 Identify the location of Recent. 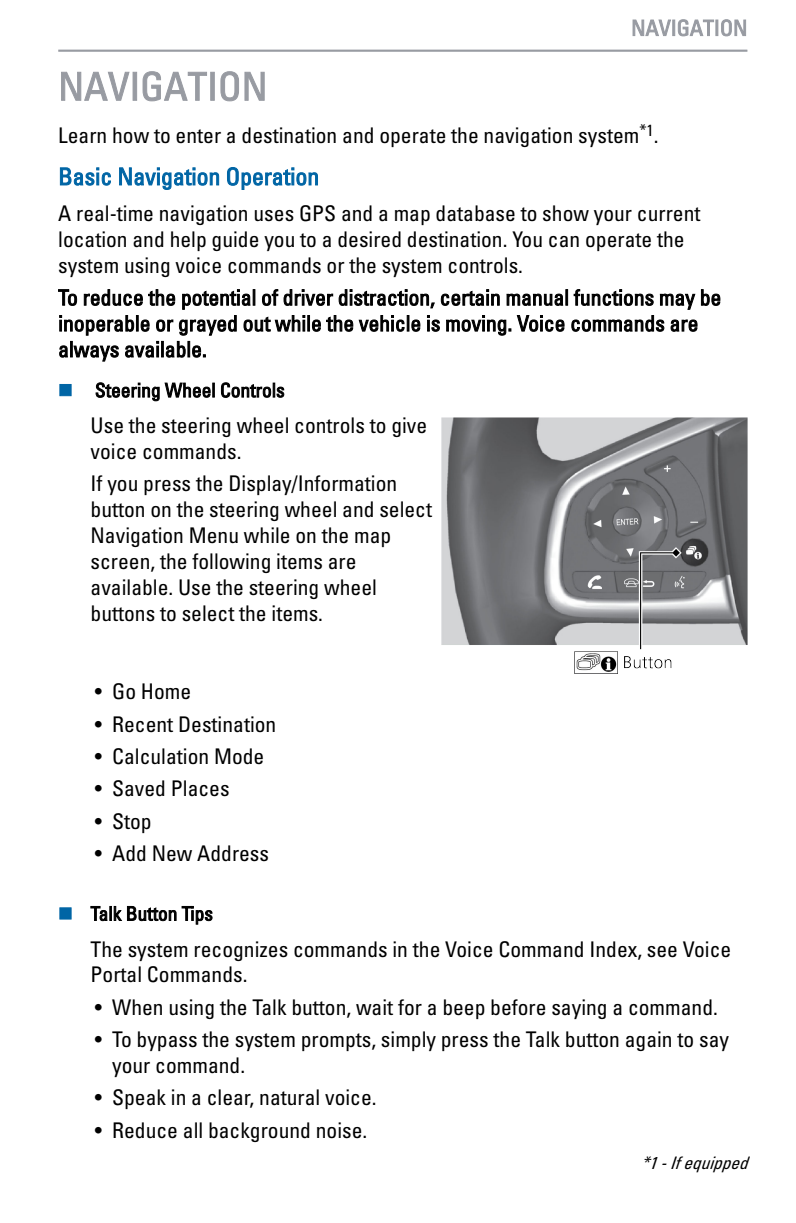
(143, 724).
